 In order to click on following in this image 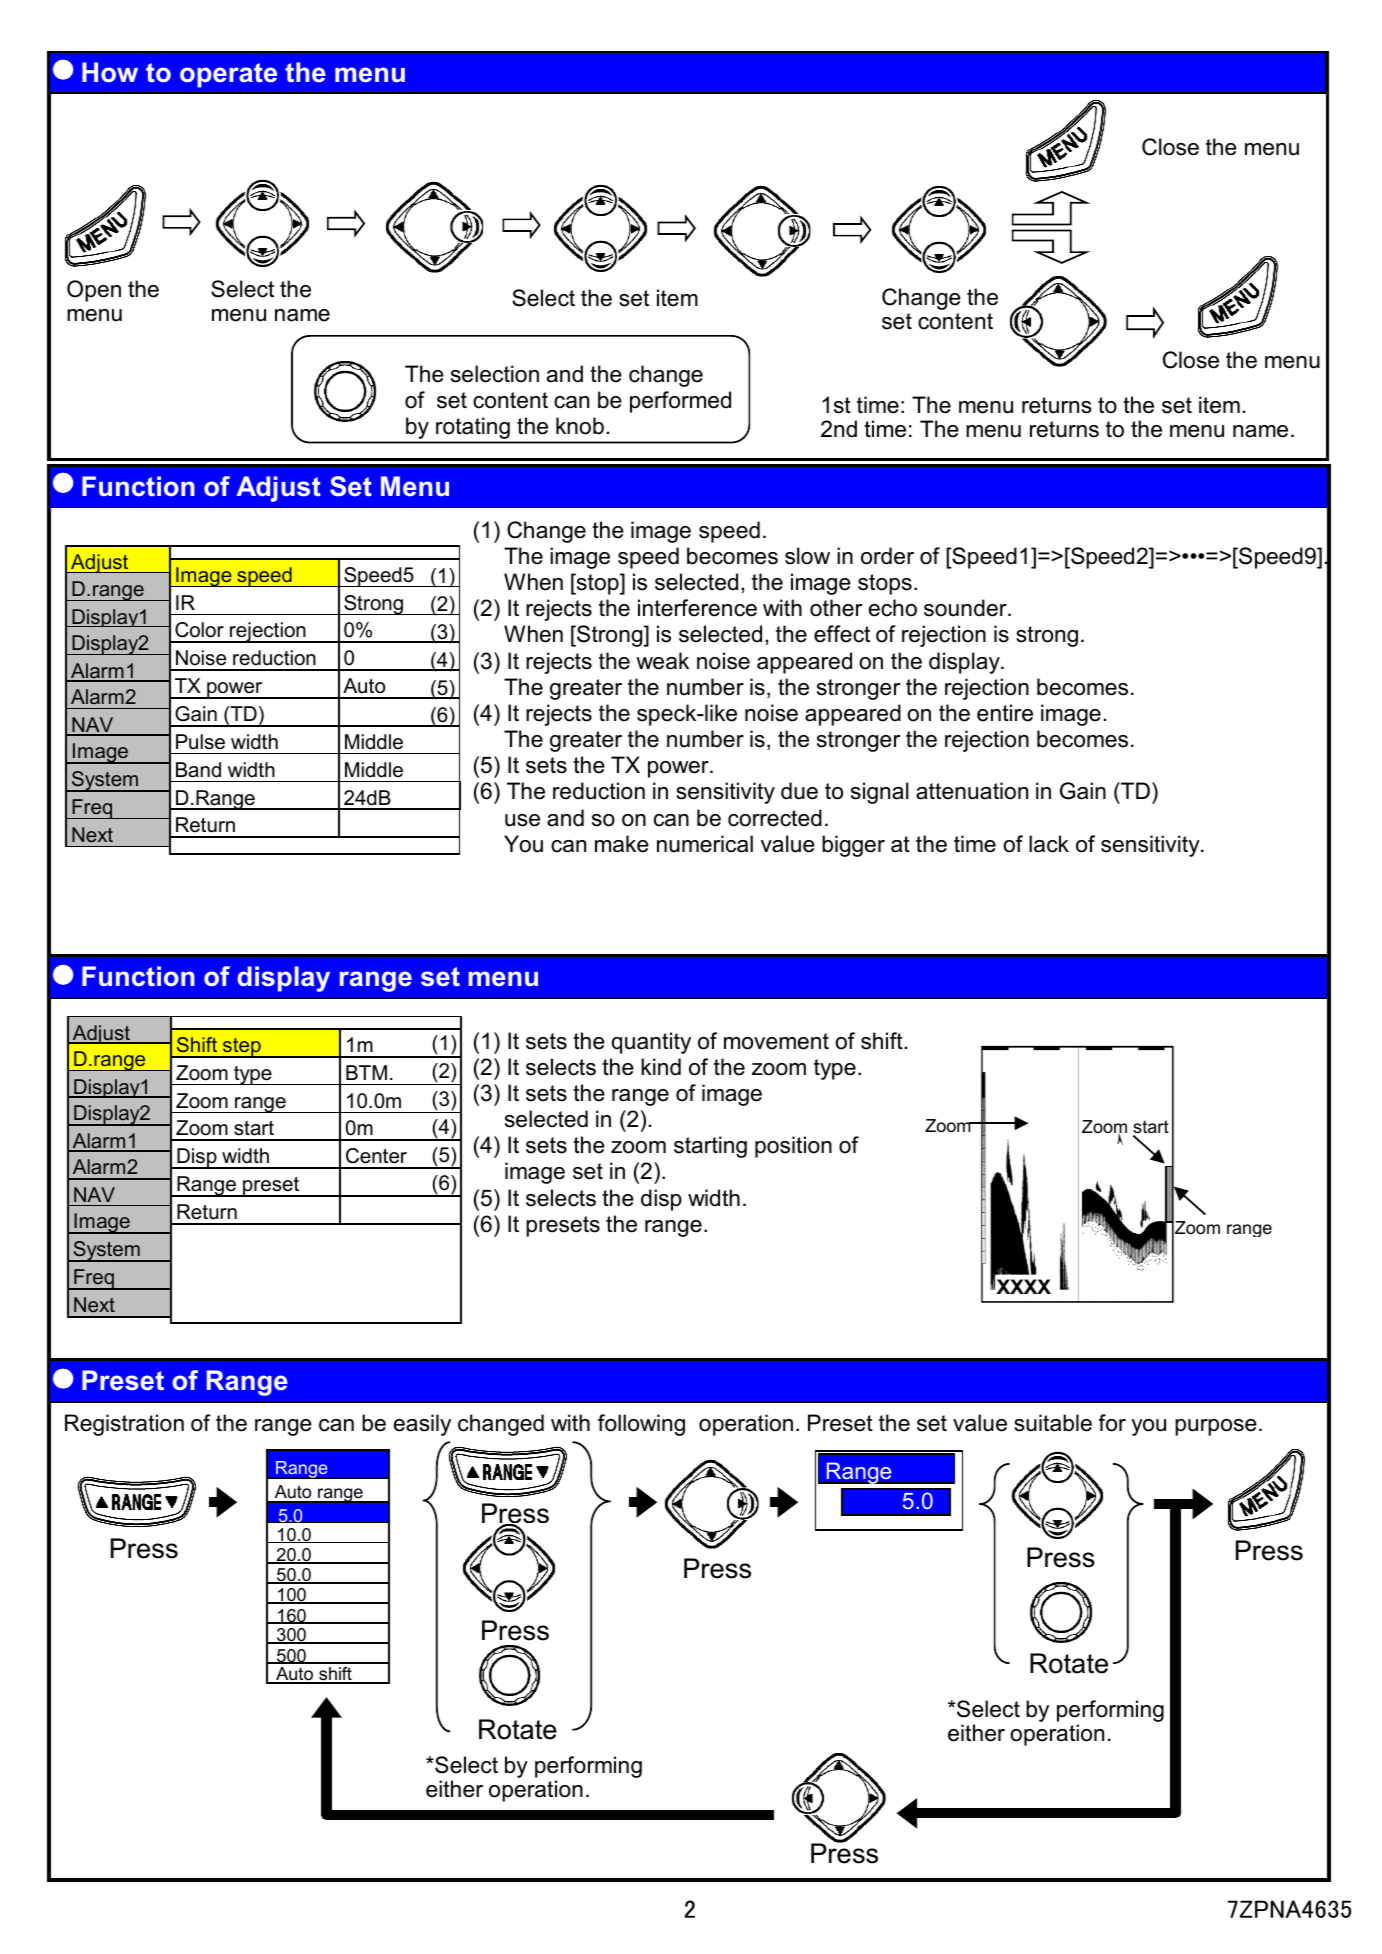, I will do `click(641, 1425)`.
